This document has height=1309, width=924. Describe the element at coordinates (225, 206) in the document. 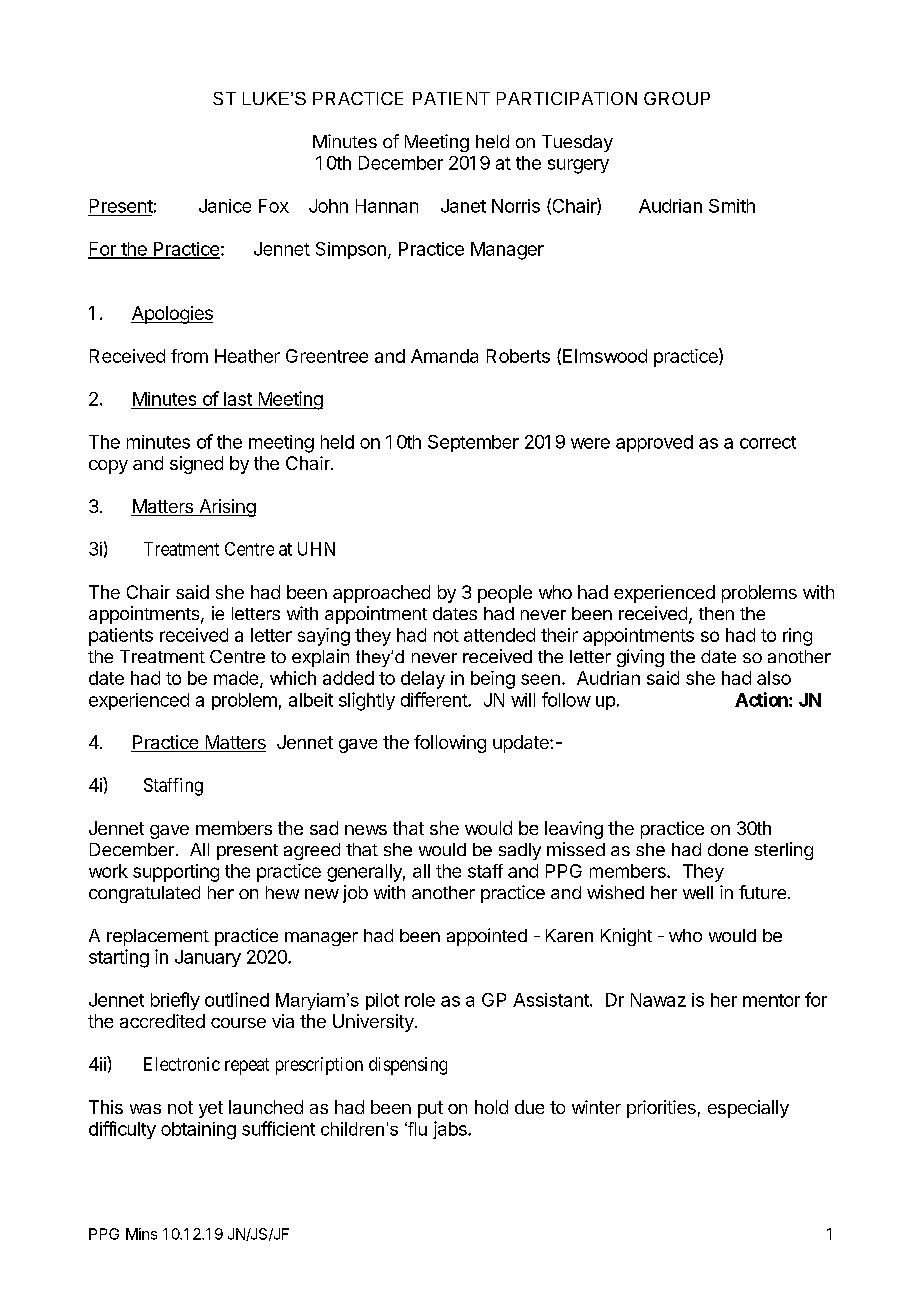

I see `Janice` at that location.
